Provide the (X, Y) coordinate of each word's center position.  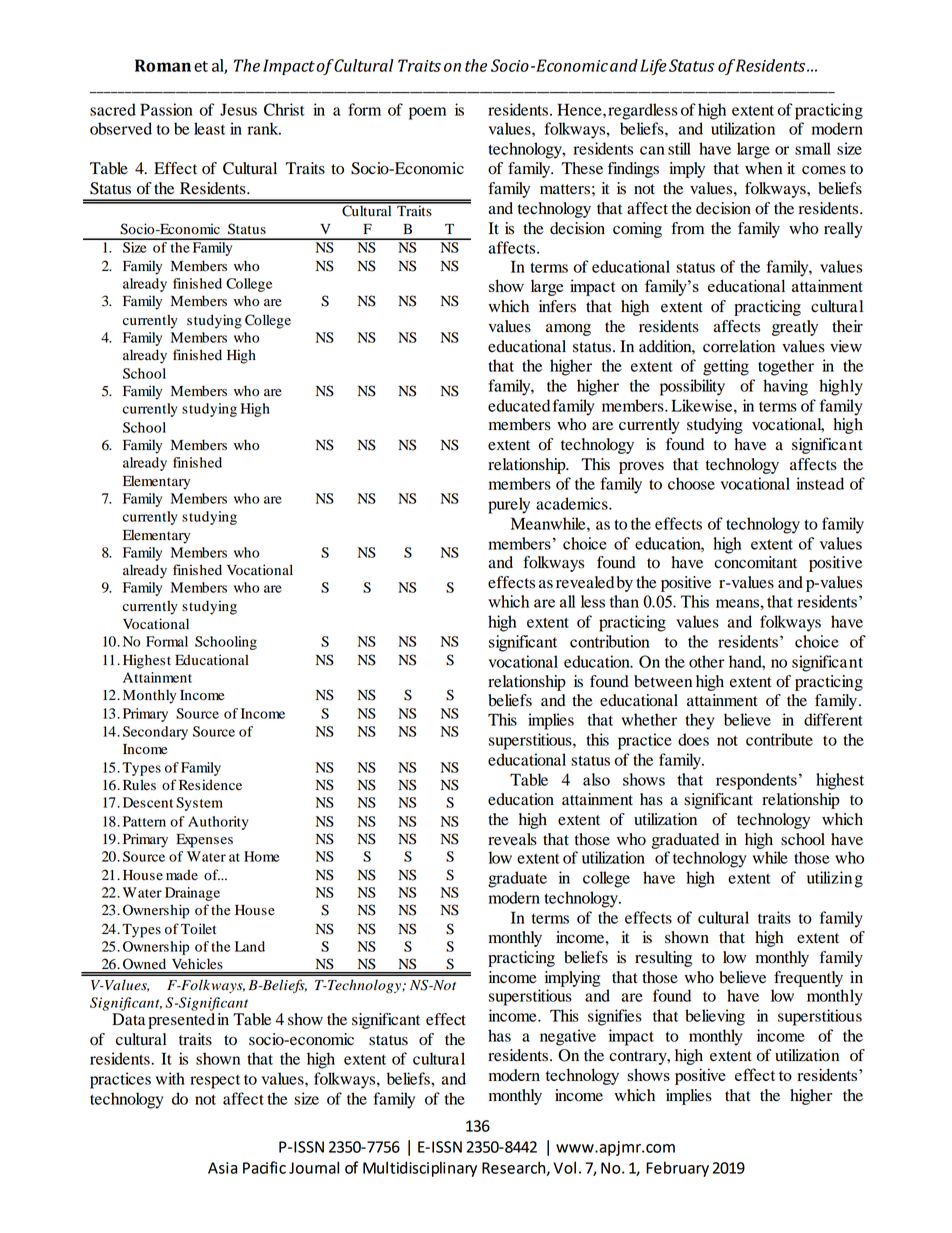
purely (509, 505)
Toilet (198, 929)
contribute (779, 739)
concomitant (755, 562)
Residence (210, 785)
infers (557, 306)
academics (573, 503)
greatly (795, 328)
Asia (222, 1168)
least (209, 128)
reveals (512, 839)
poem (427, 113)
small (813, 148)
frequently (808, 979)
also (596, 779)
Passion (166, 109)
